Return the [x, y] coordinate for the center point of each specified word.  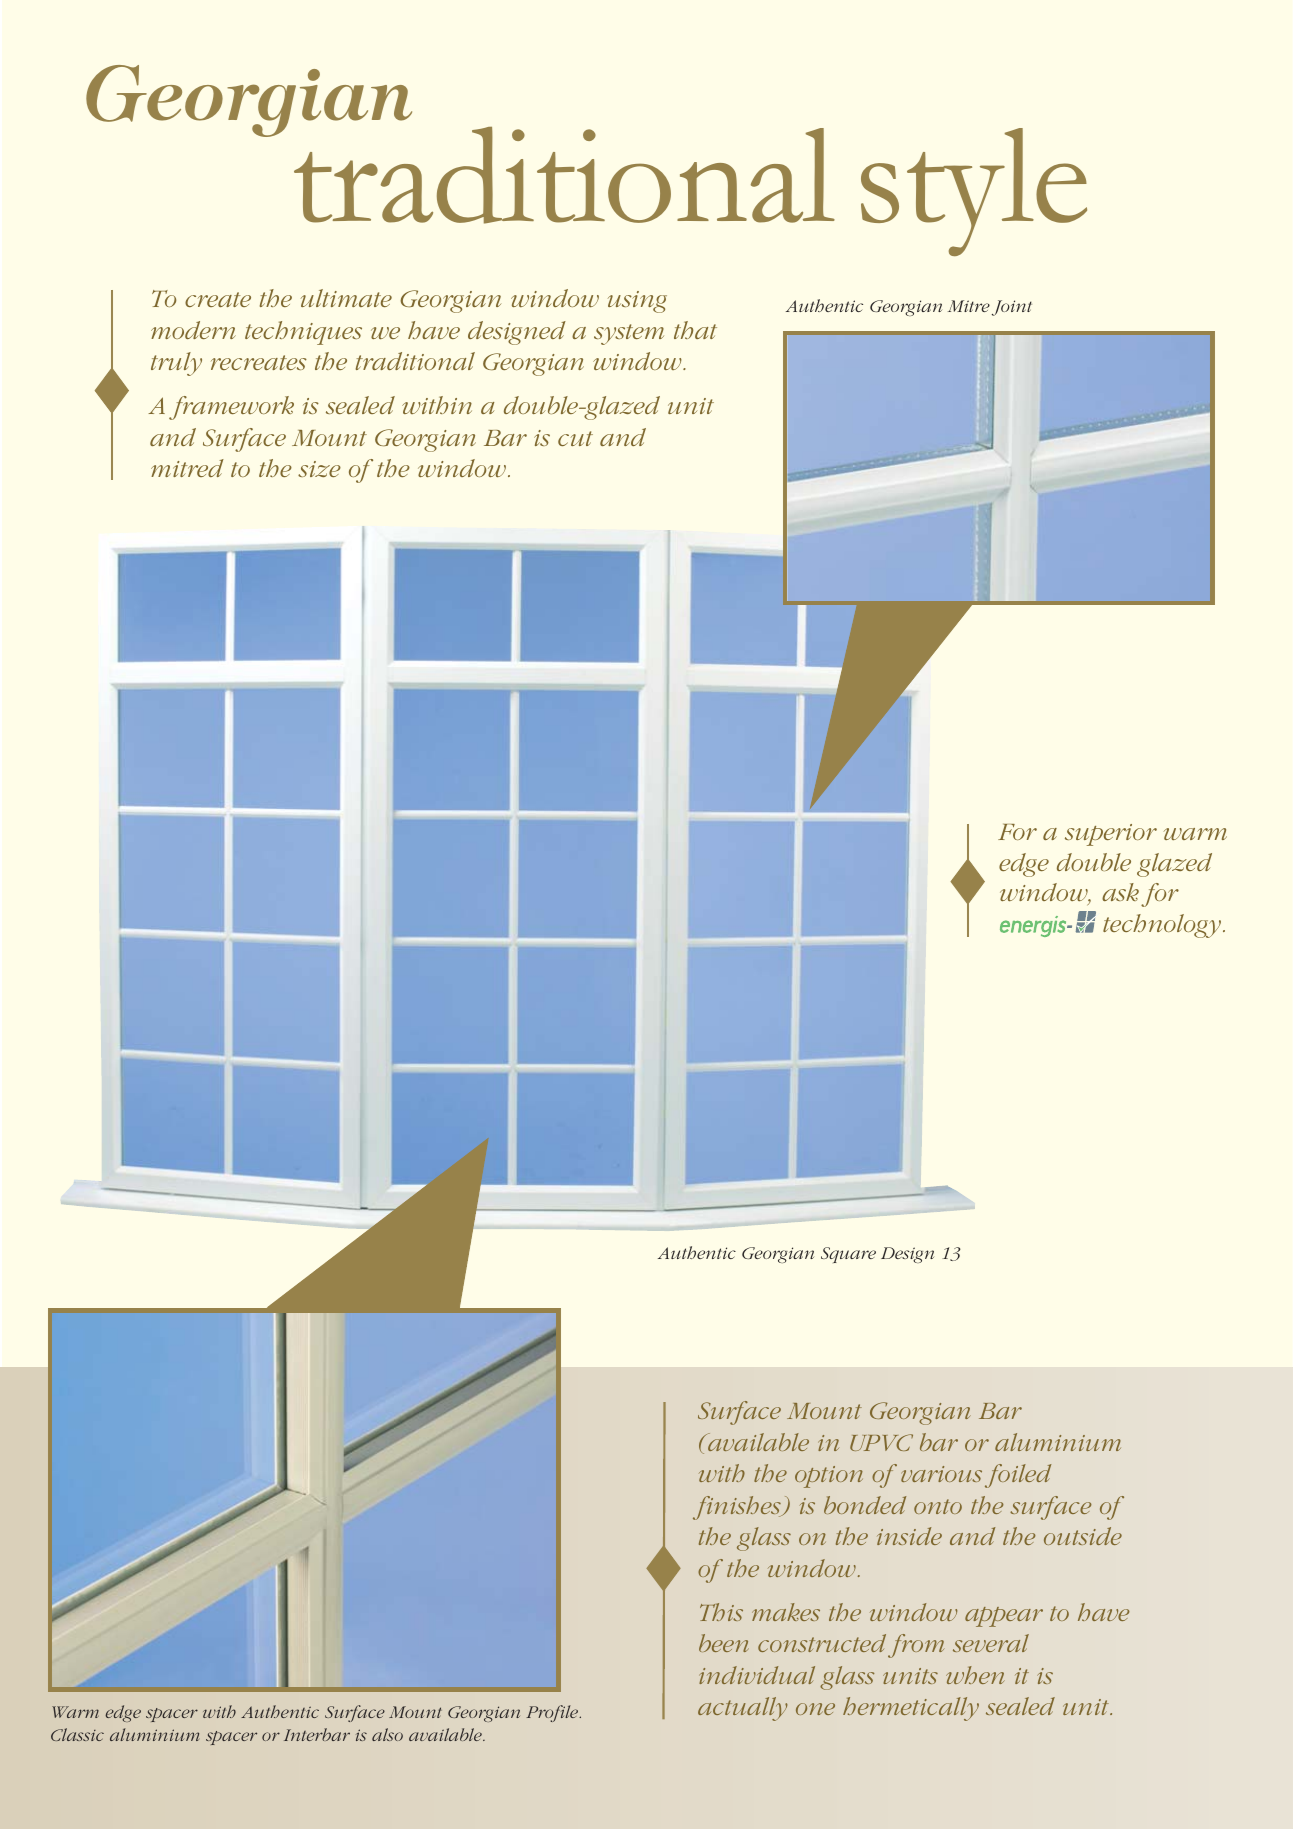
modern [193, 330]
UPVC [881, 1442]
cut [575, 438]
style [974, 192]
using [637, 302]
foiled [1018, 1476]
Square [848, 1255]
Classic [77, 1734]
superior [1111, 835]
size [319, 469]
